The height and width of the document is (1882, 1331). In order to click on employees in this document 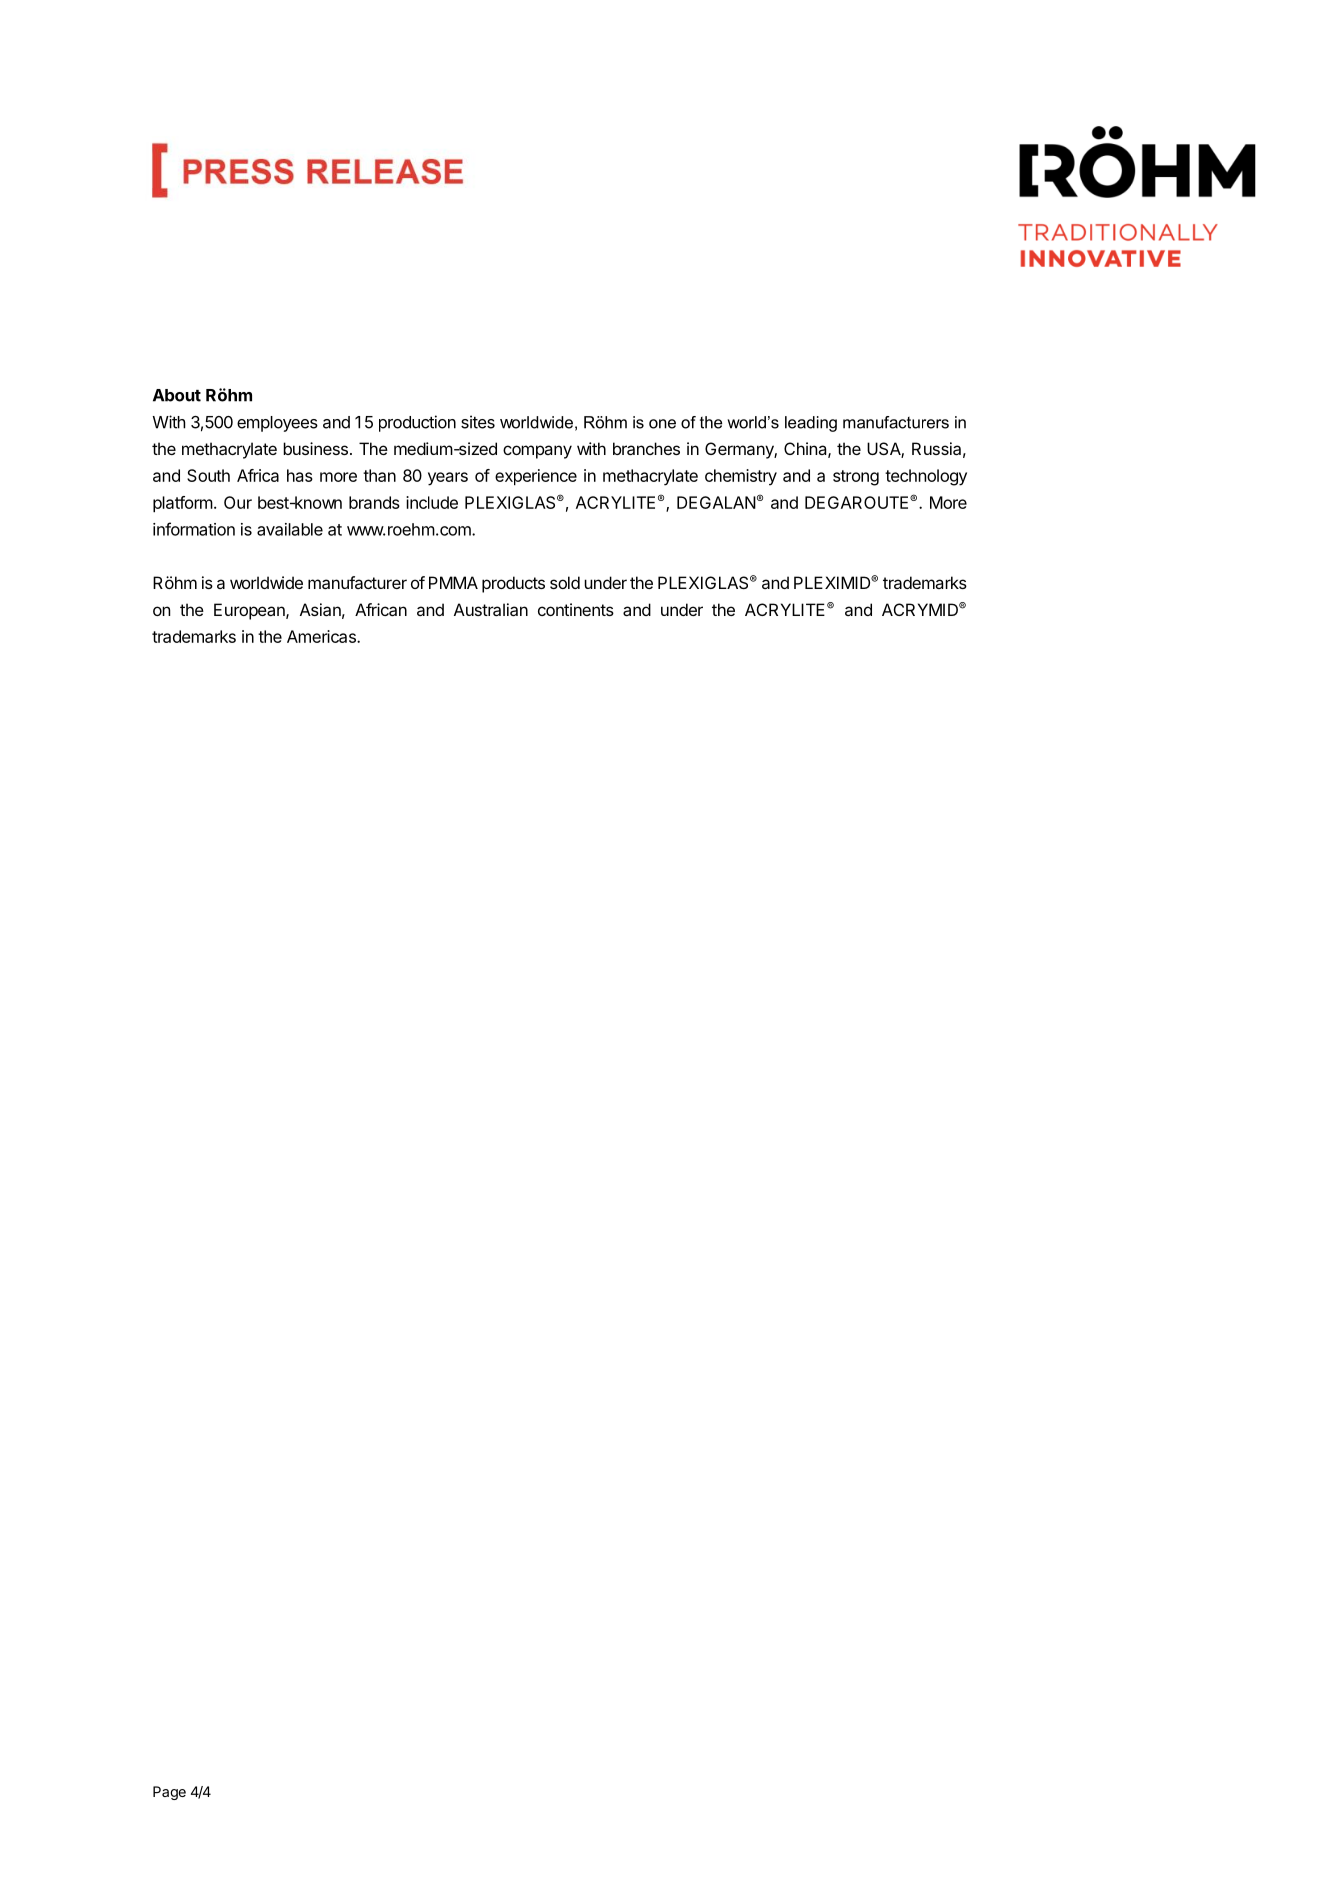, I will do `click(277, 424)`.
